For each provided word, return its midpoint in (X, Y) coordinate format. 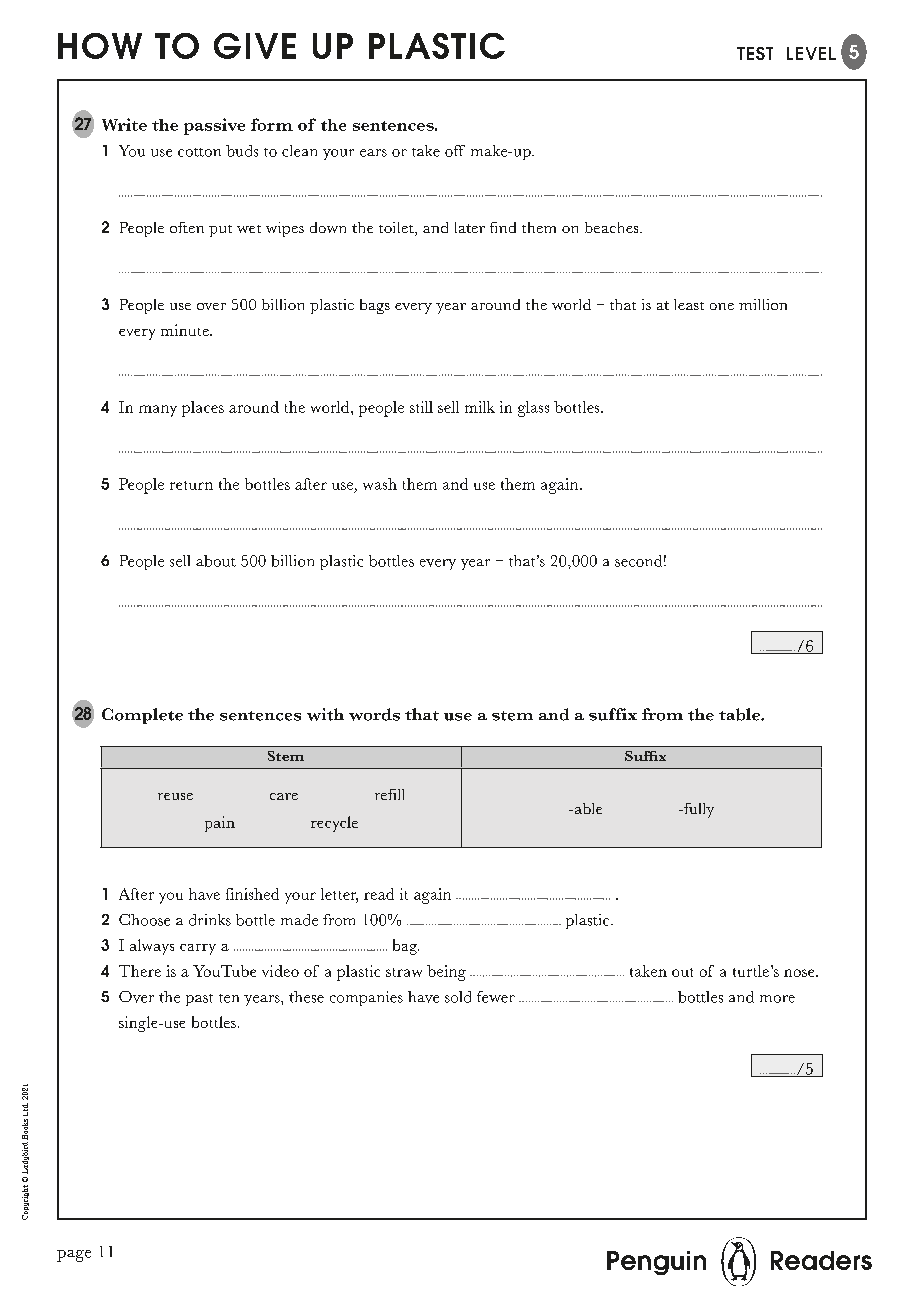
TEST (755, 53)
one (722, 306)
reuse (175, 796)
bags (375, 306)
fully (698, 810)
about (216, 561)
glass (533, 409)
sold (458, 997)
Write (124, 124)
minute (186, 330)
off (455, 151)
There (140, 971)
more (777, 999)
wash (380, 484)
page (74, 1256)
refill (389, 794)
